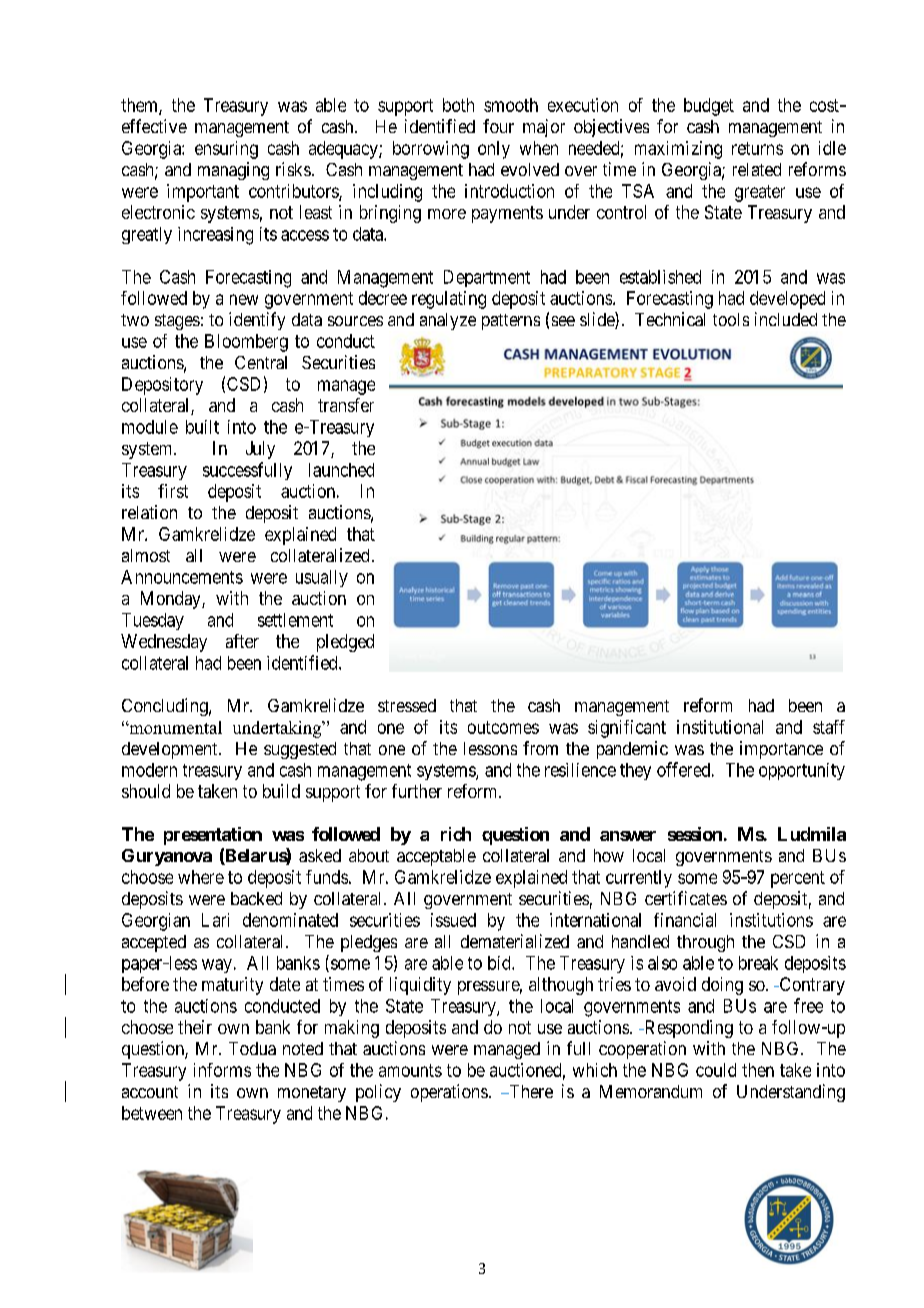  What do you see at coordinates (757, 148) in the page?
I see `returns` at bounding box center [757, 148].
